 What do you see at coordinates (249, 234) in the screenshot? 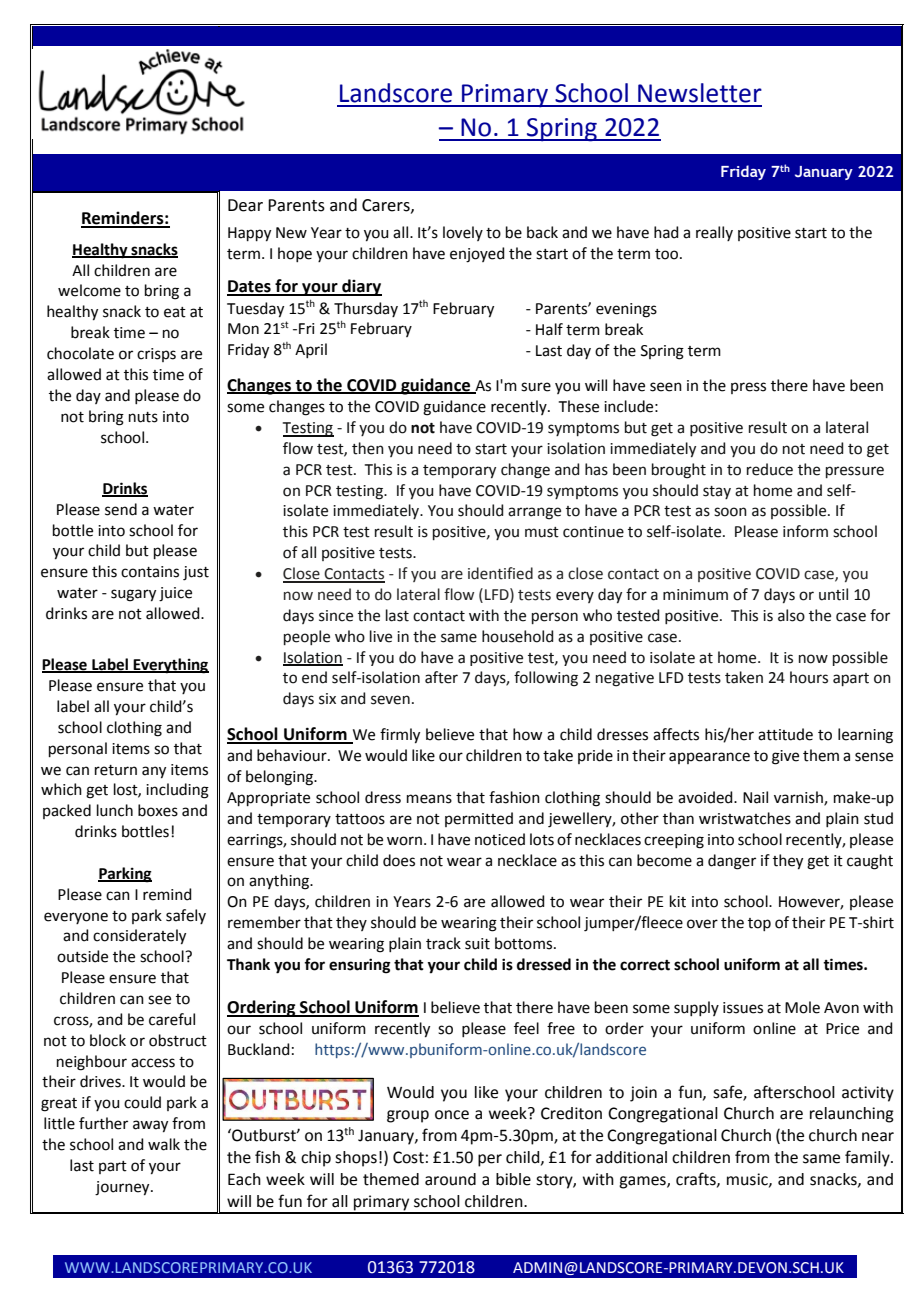
I see `Happy` at bounding box center [249, 234].
